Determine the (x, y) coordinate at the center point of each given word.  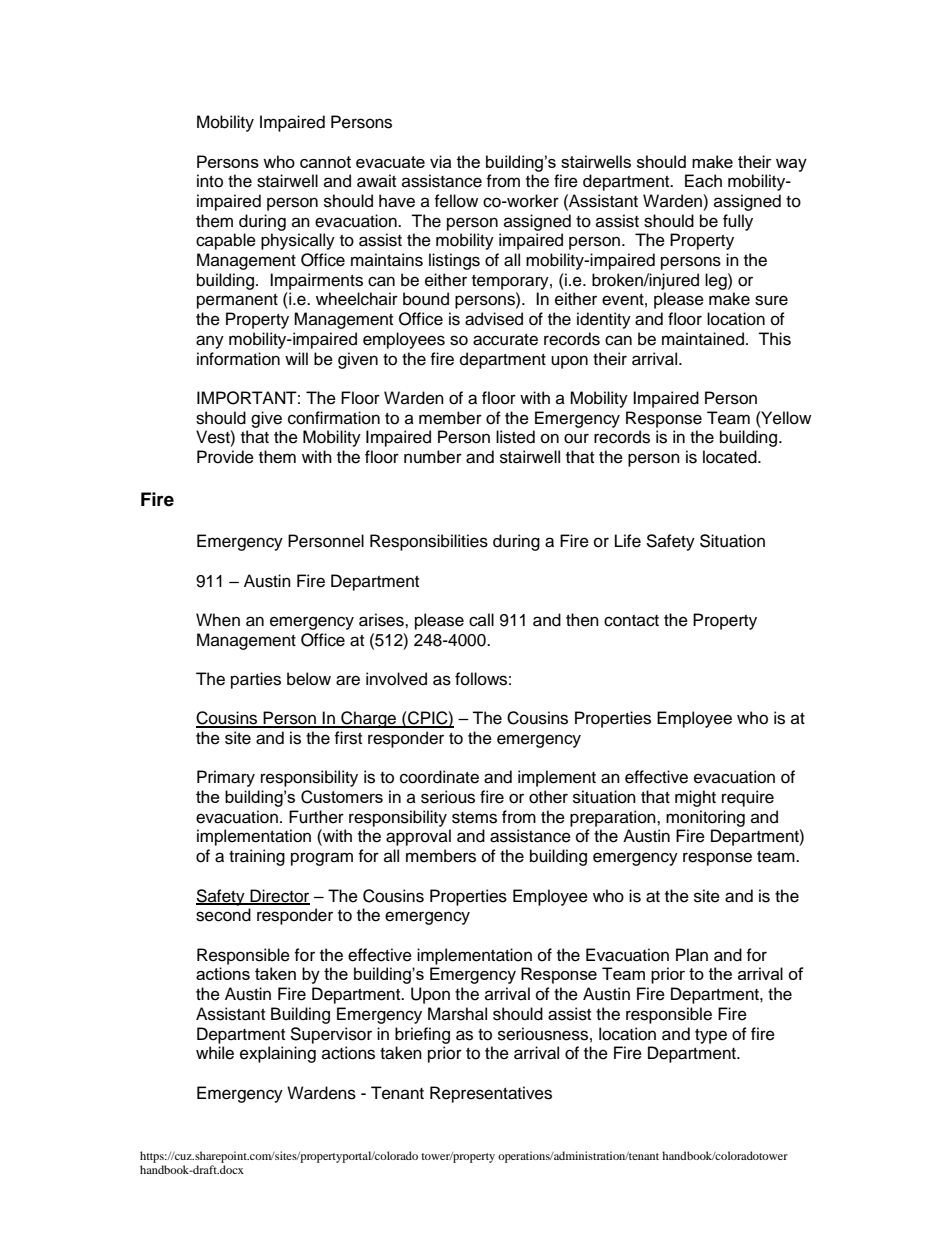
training (257, 857)
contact (631, 621)
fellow (456, 201)
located (731, 457)
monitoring (705, 818)
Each (703, 181)
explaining (278, 1054)
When (218, 620)
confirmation (334, 418)
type (711, 1036)
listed (515, 437)
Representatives (491, 1094)
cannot (325, 162)
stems (474, 818)
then (582, 620)
